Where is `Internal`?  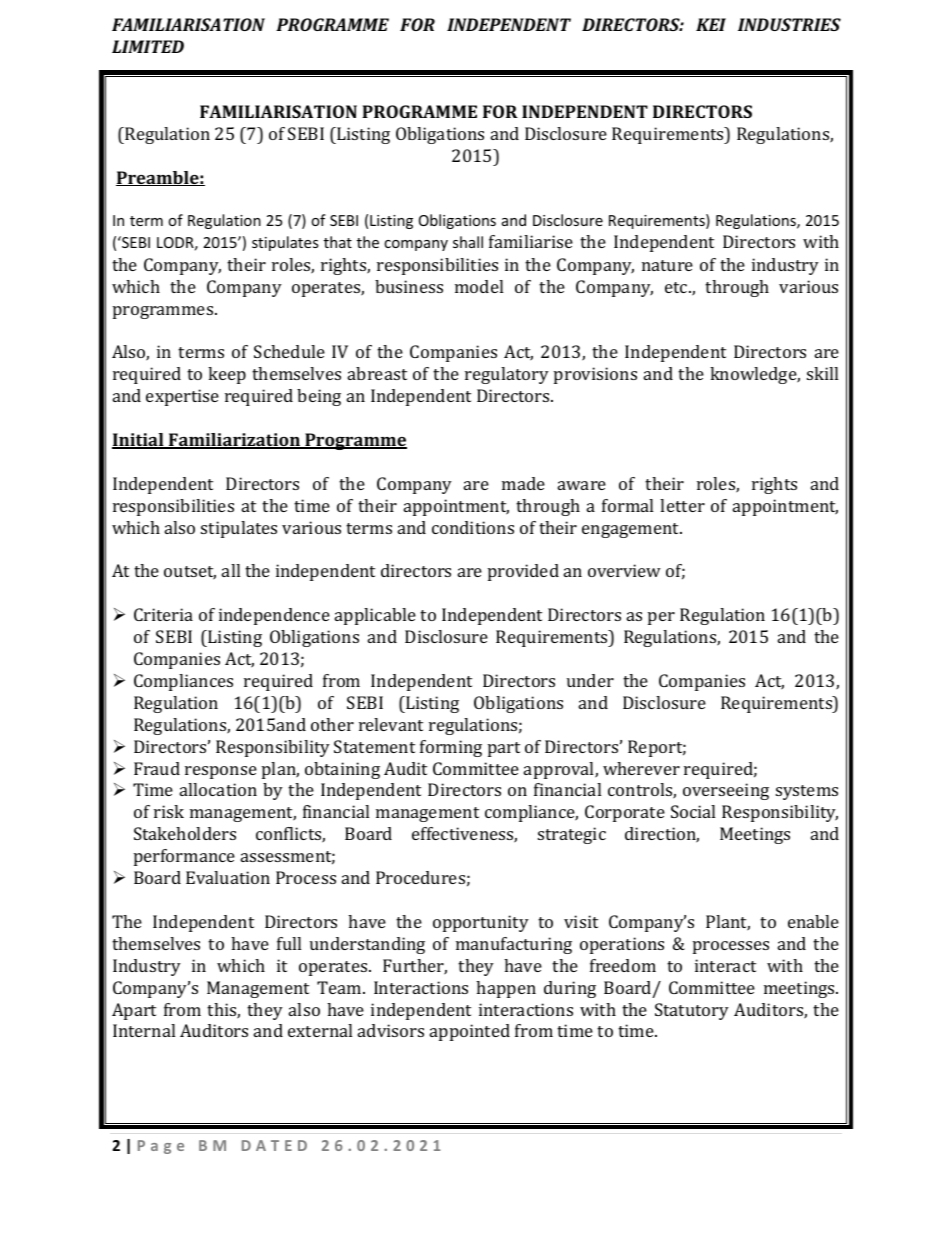 Internal is located at coordinates (144, 1030).
